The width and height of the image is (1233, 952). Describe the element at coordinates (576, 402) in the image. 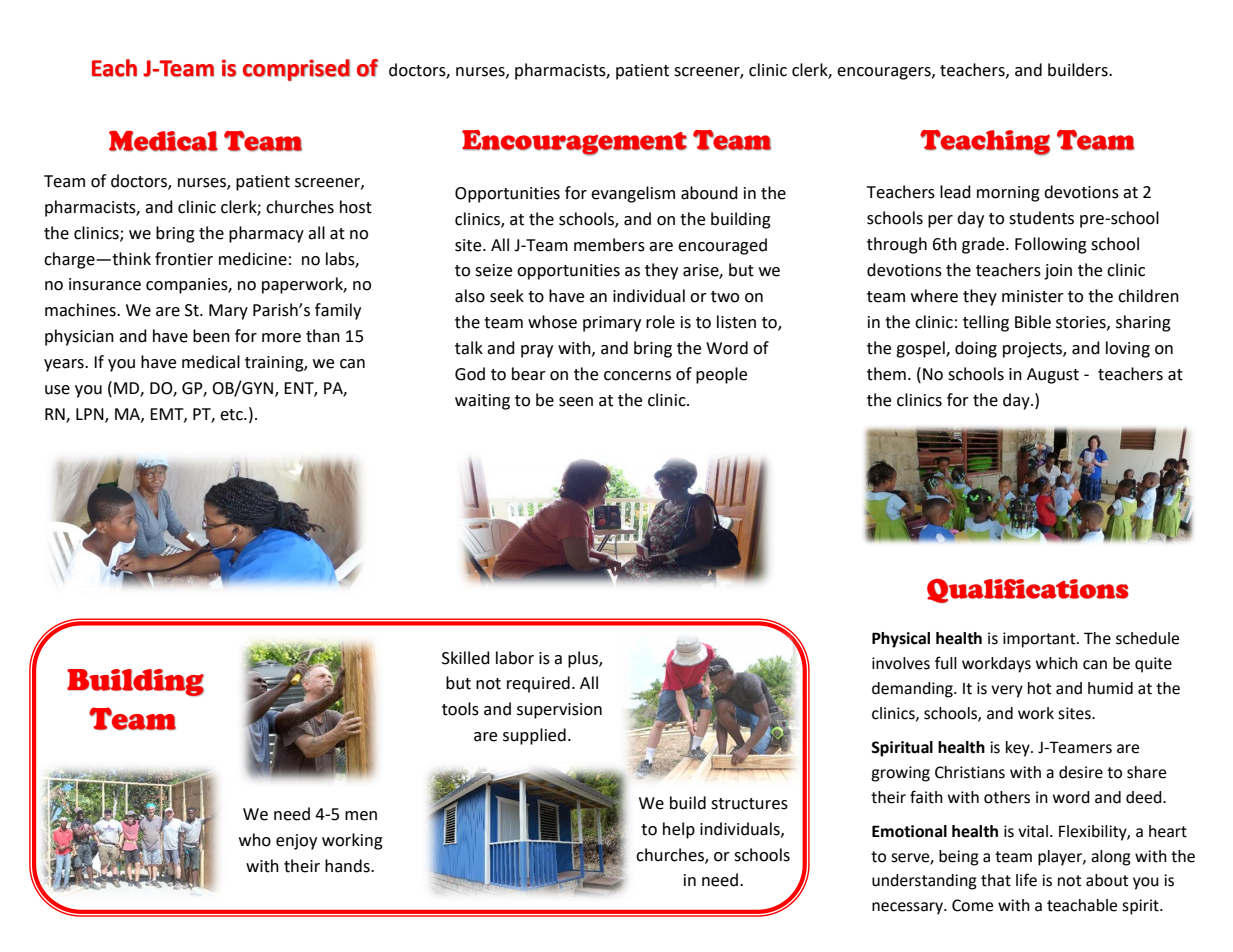

I see `seen` at that location.
